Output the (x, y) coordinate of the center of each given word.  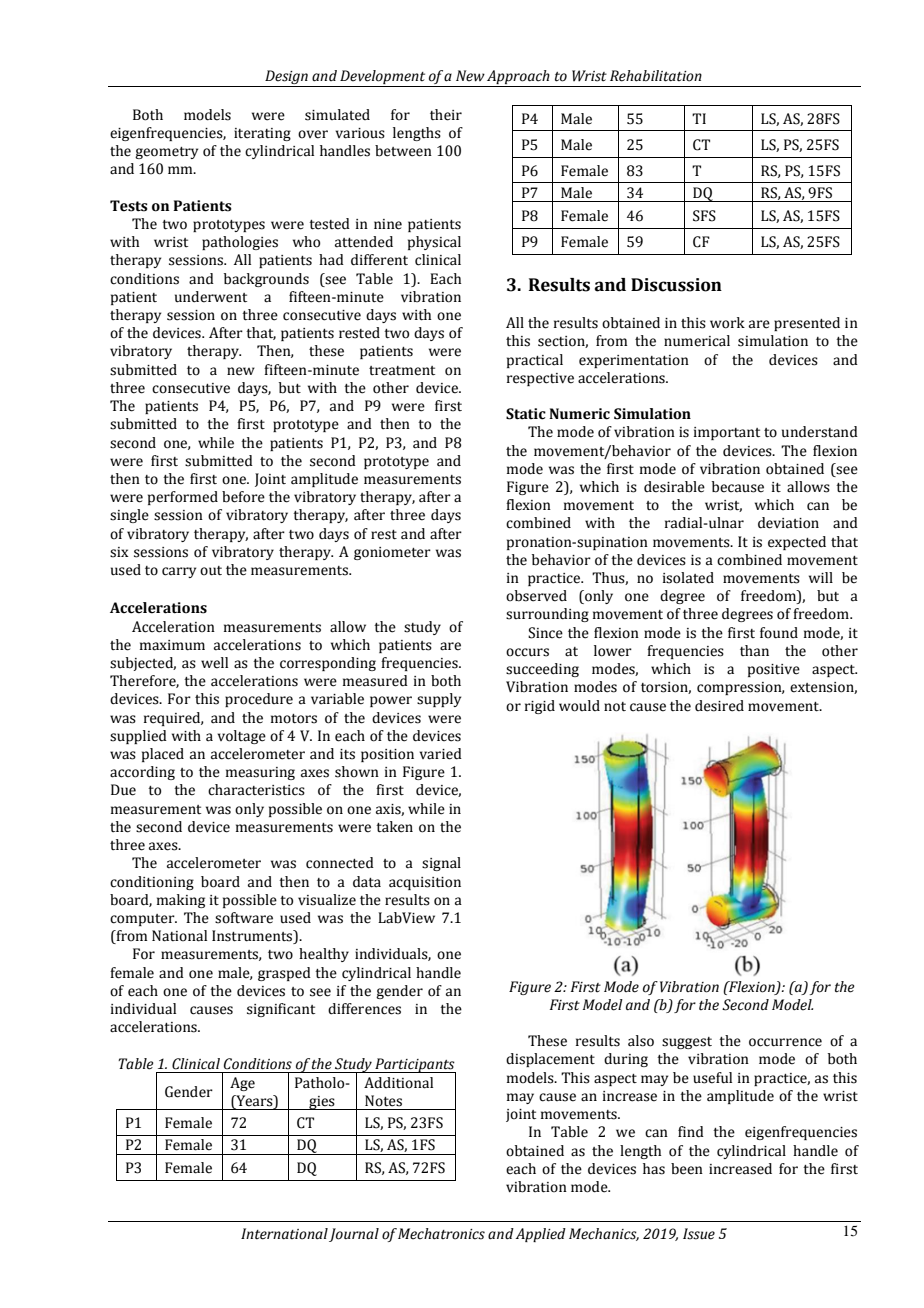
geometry (166, 153)
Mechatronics (441, 1234)
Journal (354, 1235)
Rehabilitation (656, 76)
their (446, 115)
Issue (699, 1234)
